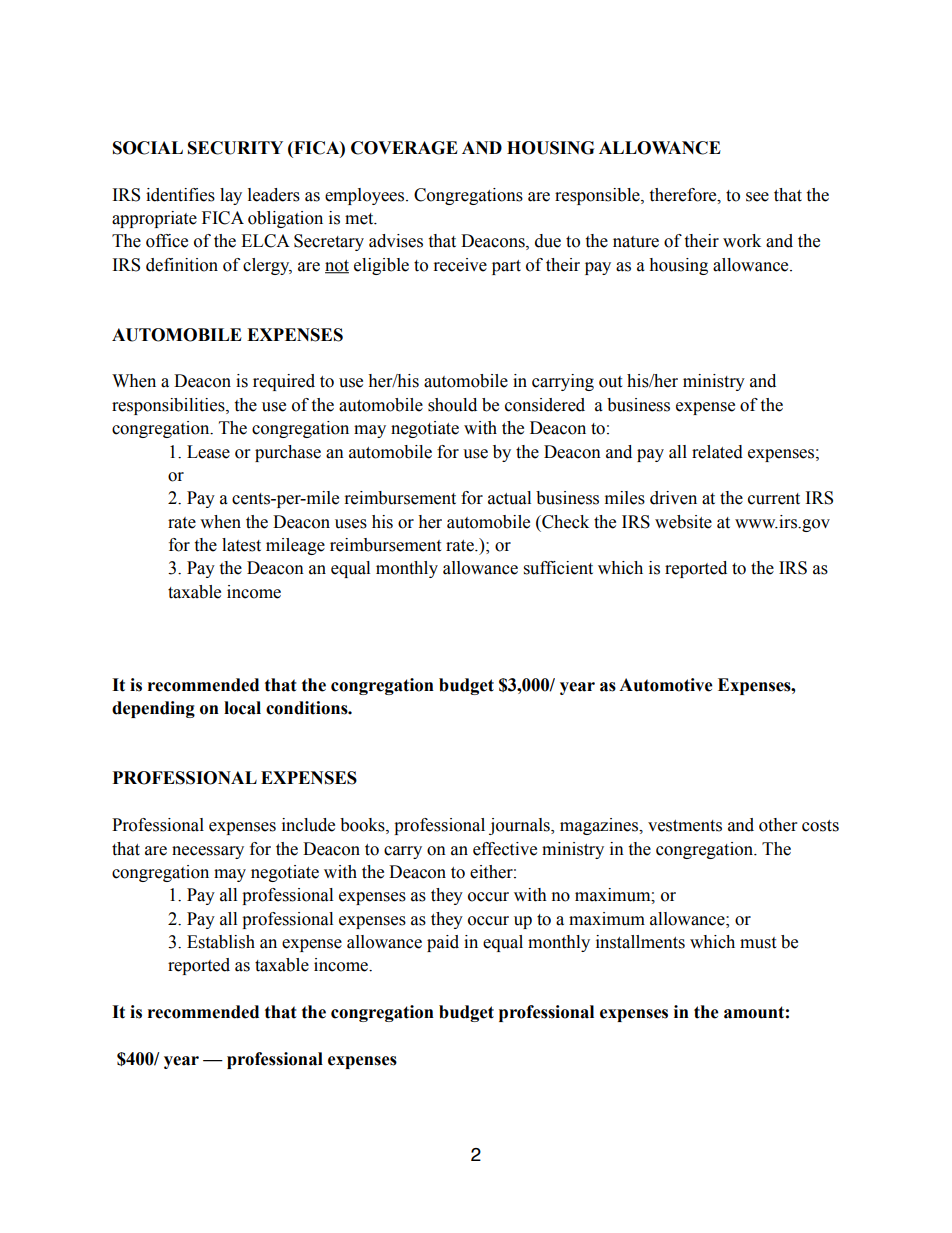 The height and width of the page is (1233, 952). What do you see at coordinates (683, 522) in the page?
I see `website` at bounding box center [683, 522].
